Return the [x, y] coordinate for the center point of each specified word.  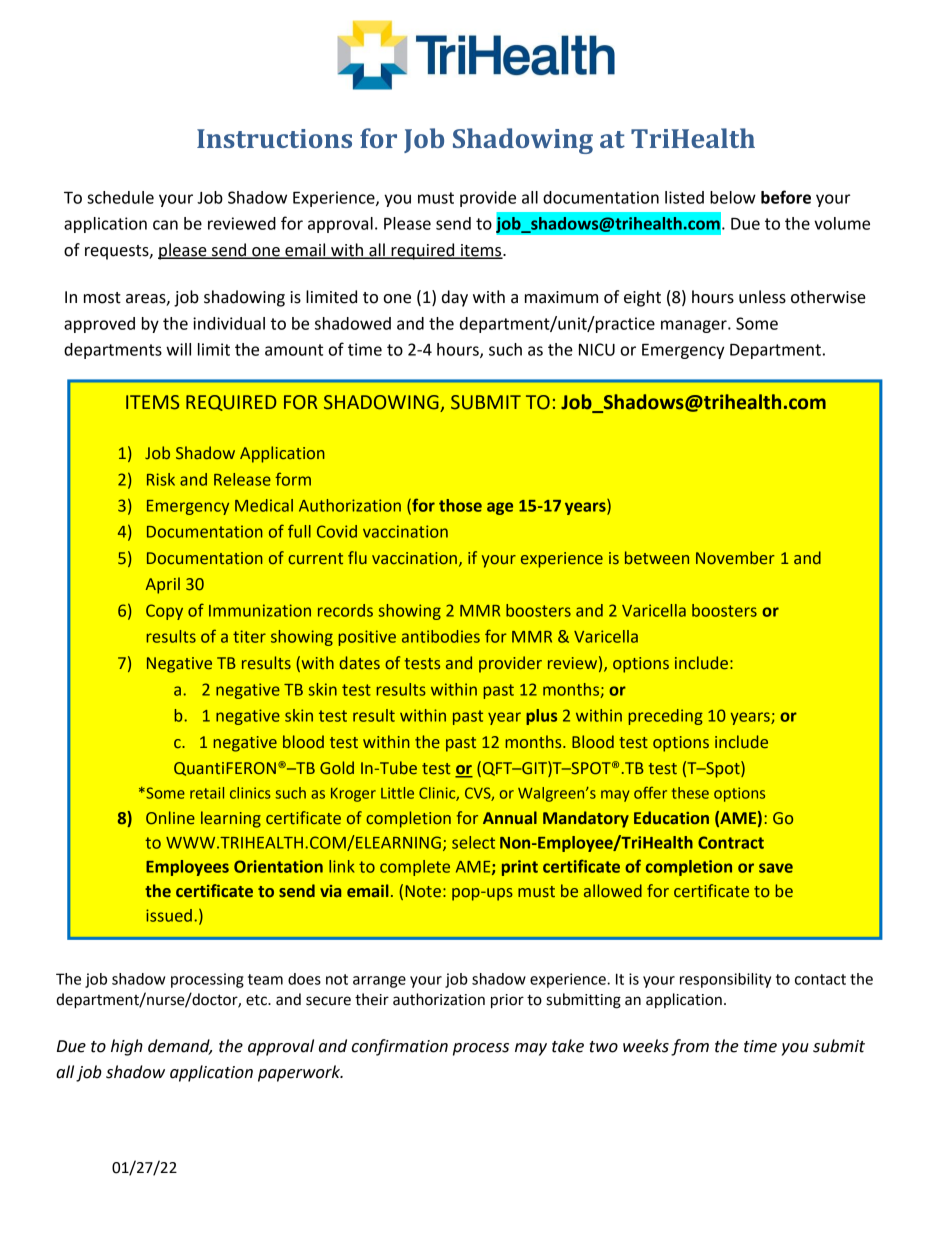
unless [762, 297]
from [690, 1047]
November [735, 558]
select [473, 842]
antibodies [441, 636]
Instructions [274, 138]
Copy [164, 612]
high [127, 1047]
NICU [597, 349]
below [733, 197]
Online [170, 818]
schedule [120, 197]
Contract [731, 842]
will [178, 349]
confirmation [400, 1047]
